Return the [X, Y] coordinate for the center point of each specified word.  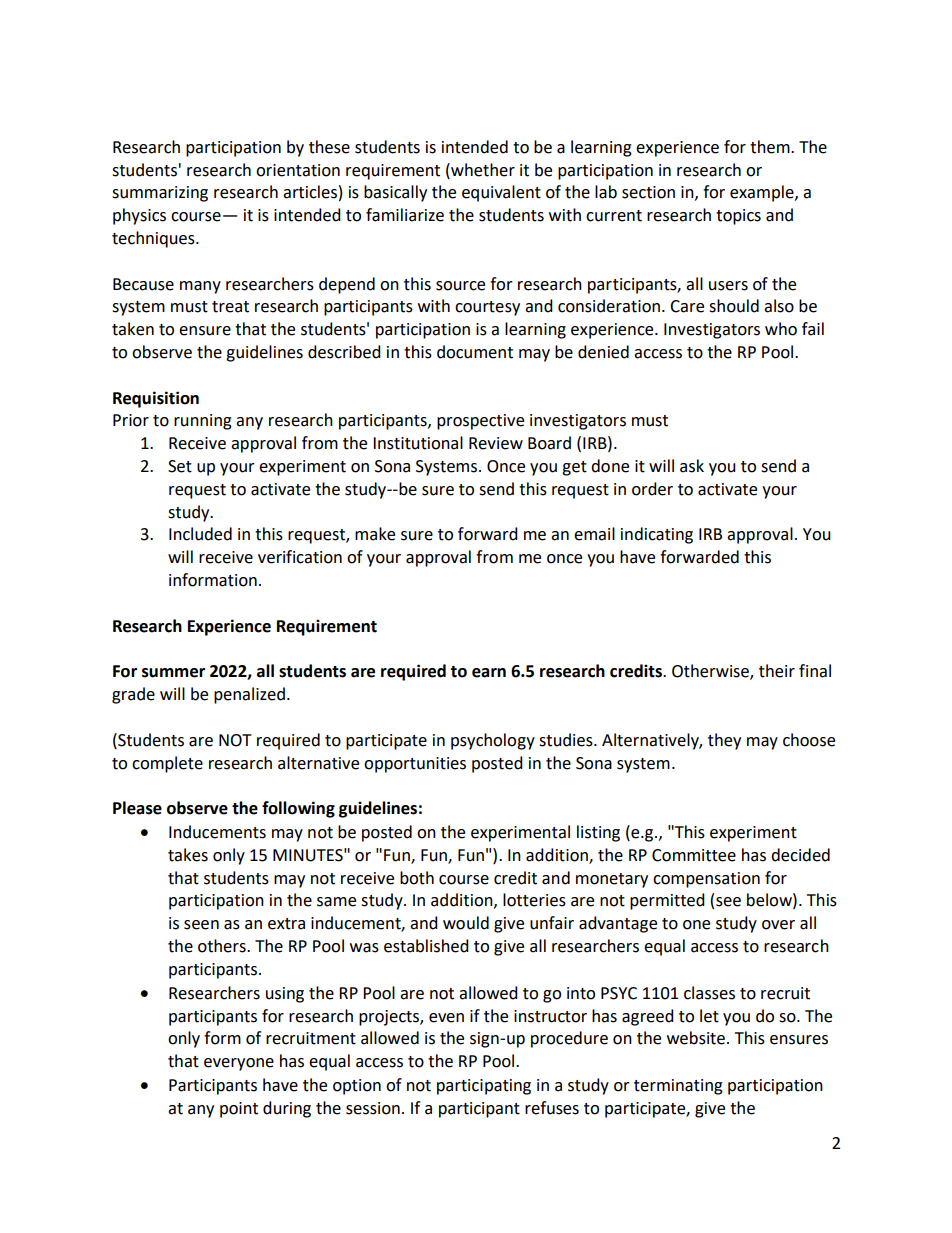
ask [692, 466]
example [763, 193]
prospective [480, 422]
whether [482, 170]
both [417, 878]
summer [173, 673]
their [777, 671]
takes [188, 855]
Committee [694, 855]
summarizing [160, 194]
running [203, 422]
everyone [239, 1064]
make [375, 534]
